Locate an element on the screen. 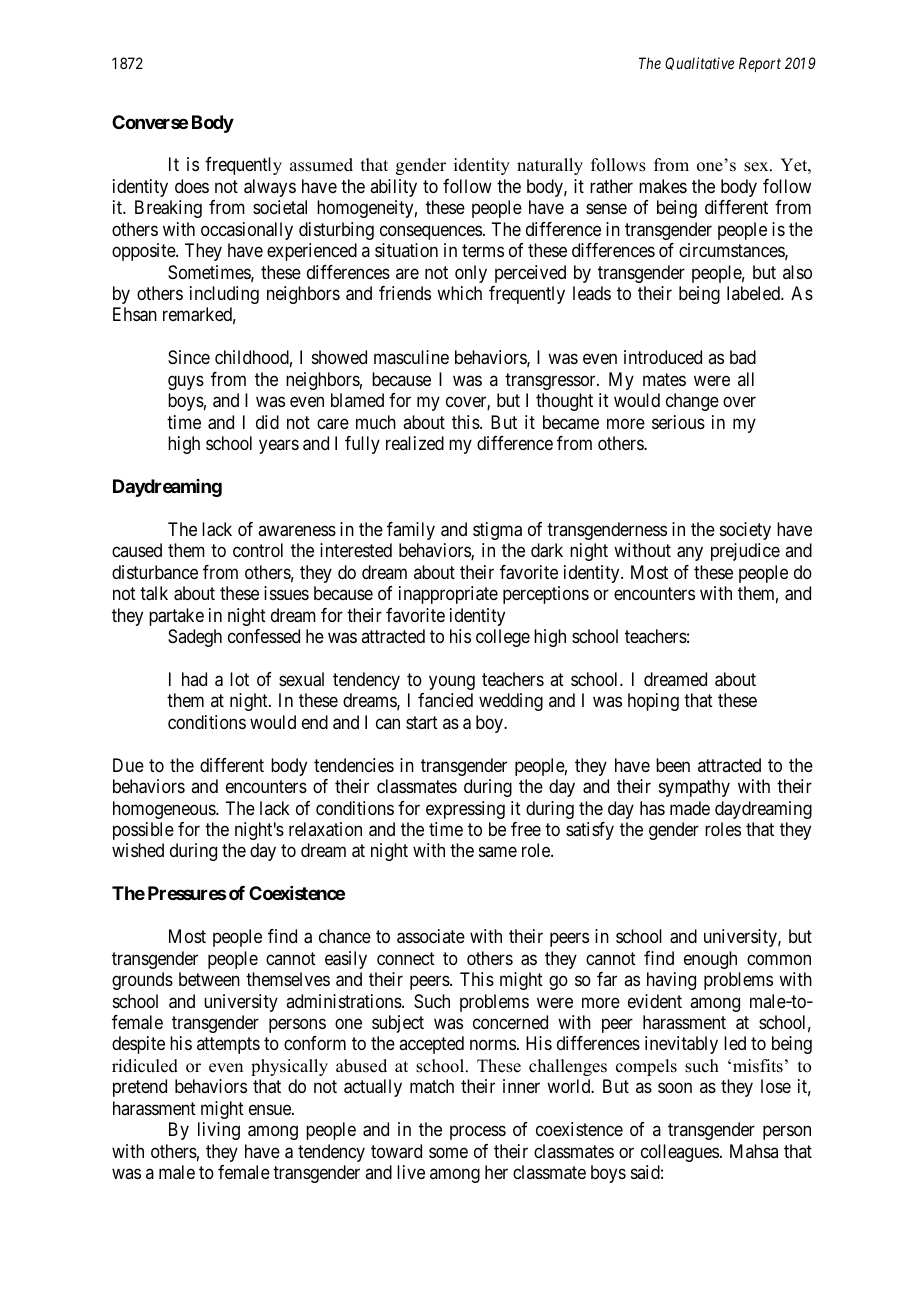  naturally is located at coordinates (550, 166).
